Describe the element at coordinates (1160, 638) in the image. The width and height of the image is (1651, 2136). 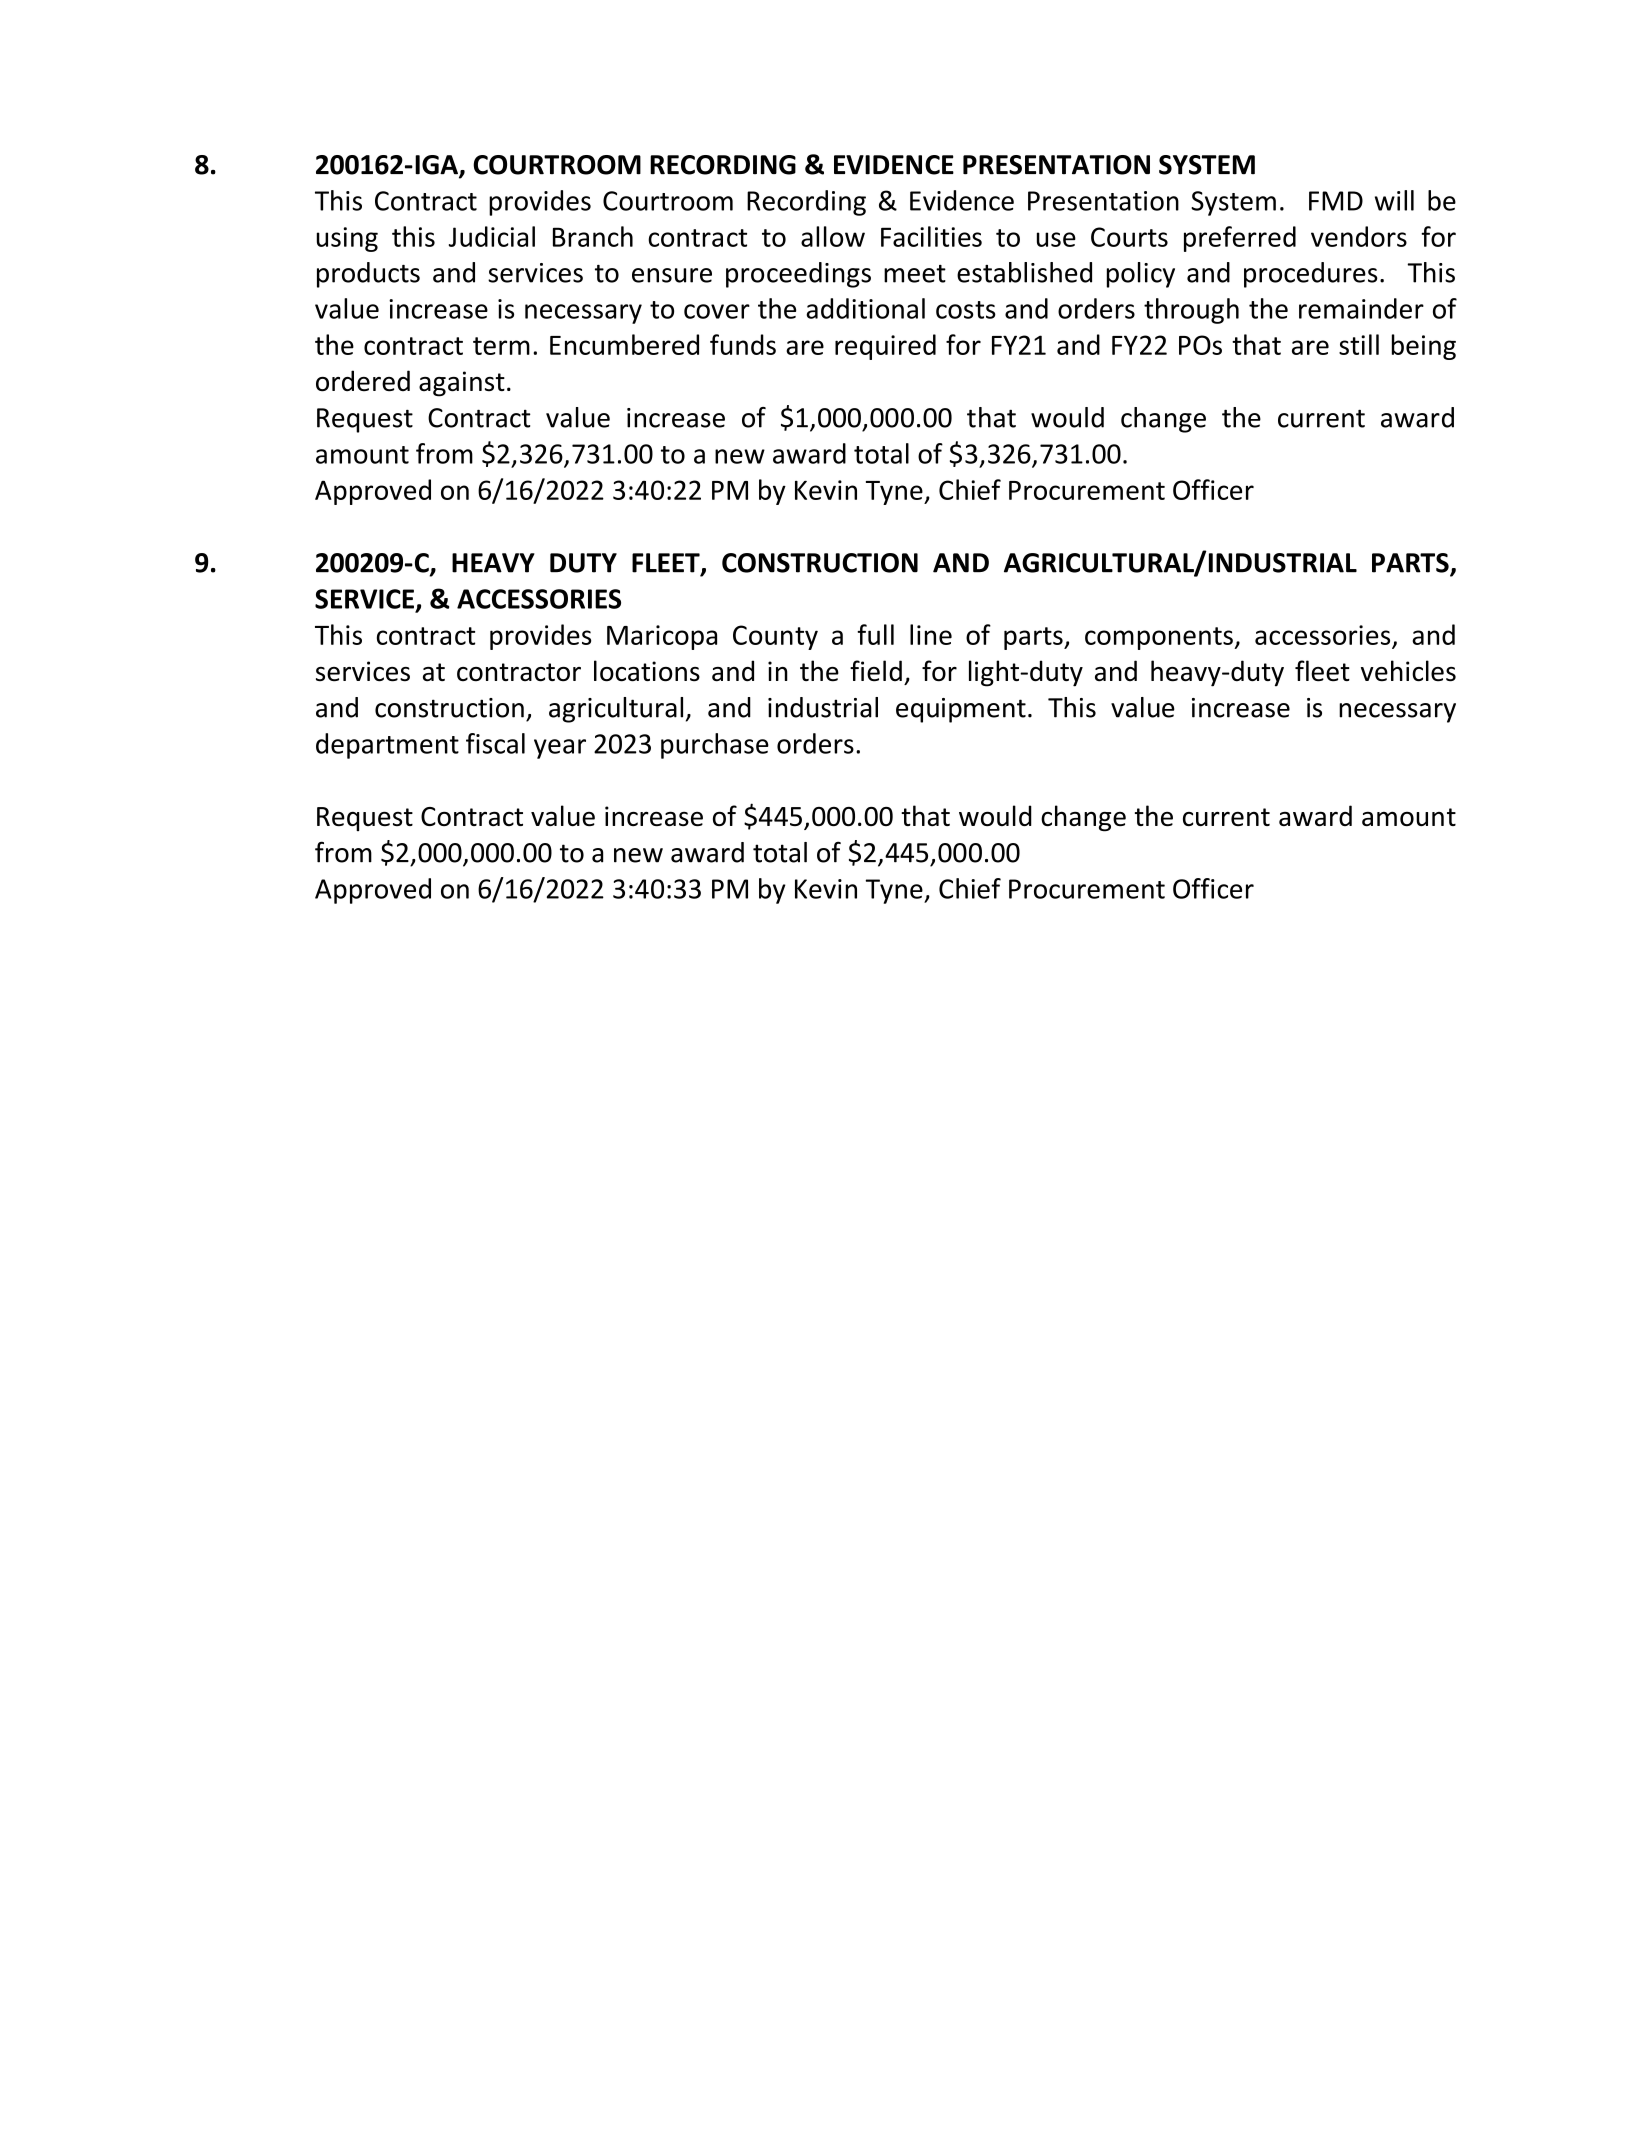
I see `components` at that location.
